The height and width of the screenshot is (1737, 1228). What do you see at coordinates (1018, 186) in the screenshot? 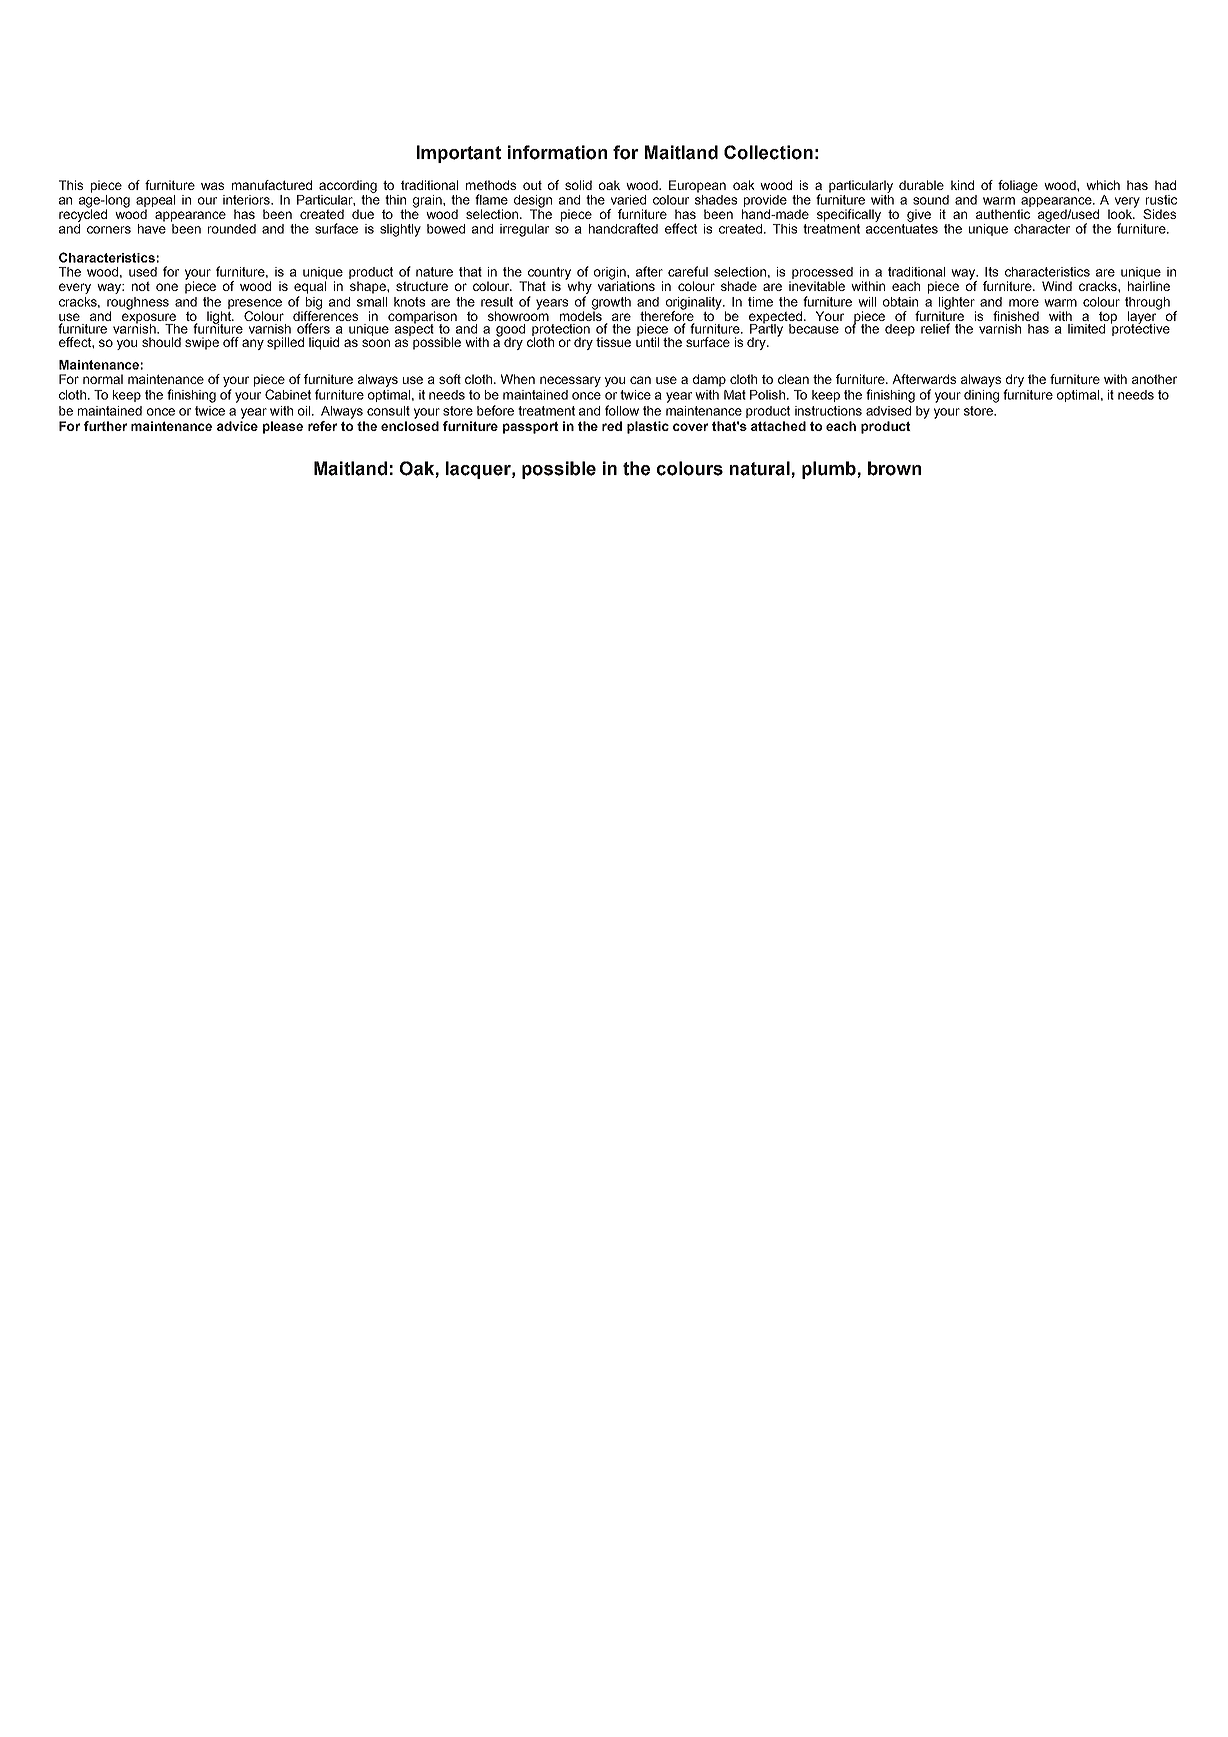
I see `foliage` at bounding box center [1018, 186].
